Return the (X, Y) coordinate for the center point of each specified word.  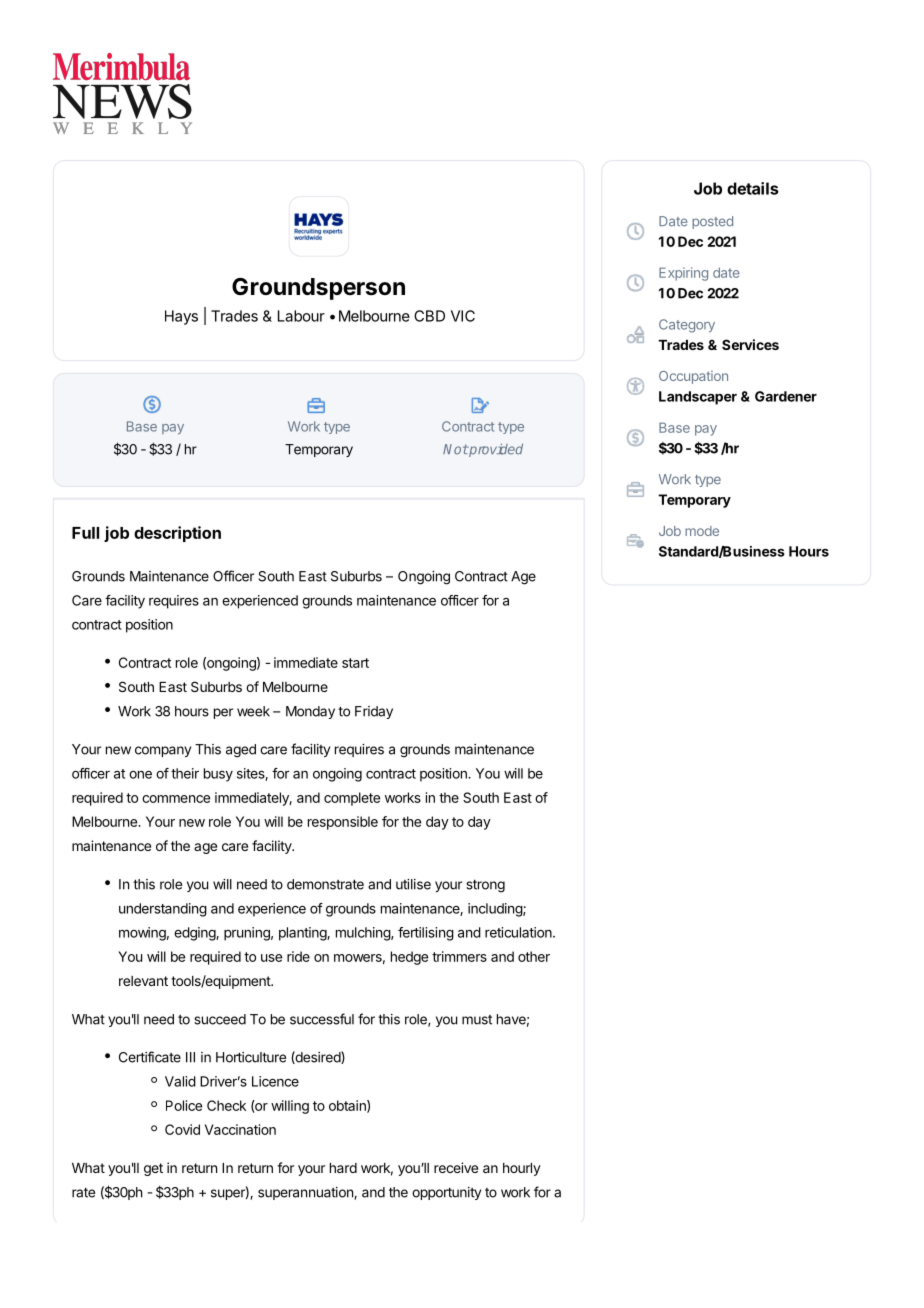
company (163, 751)
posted (712, 222)
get (153, 1169)
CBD (429, 316)
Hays (181, 317)
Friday (374, 712)
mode (702, 531)
